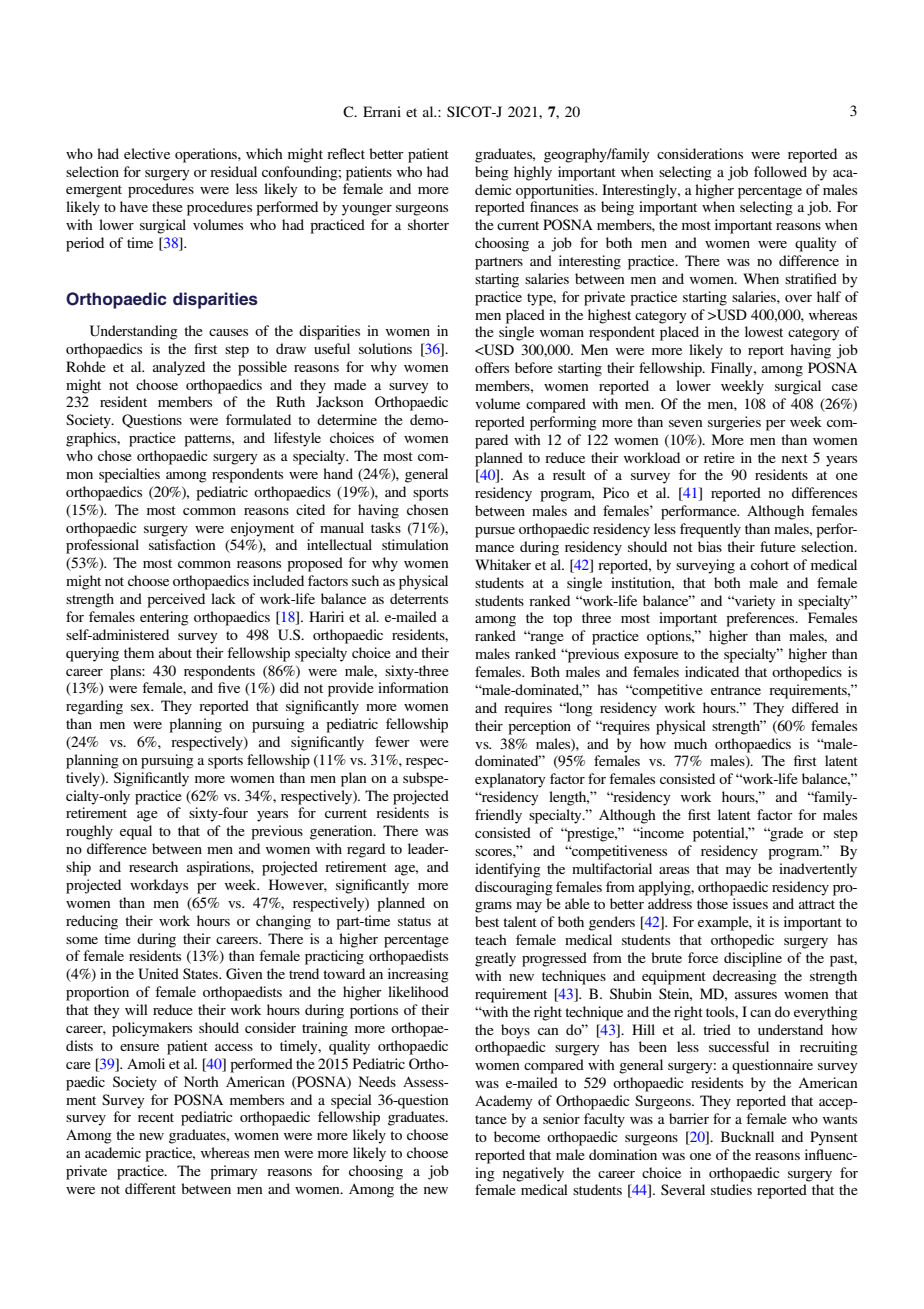 The height and width of the screenshot is (1309, 924). I want to click on about, so click(175, 652).
